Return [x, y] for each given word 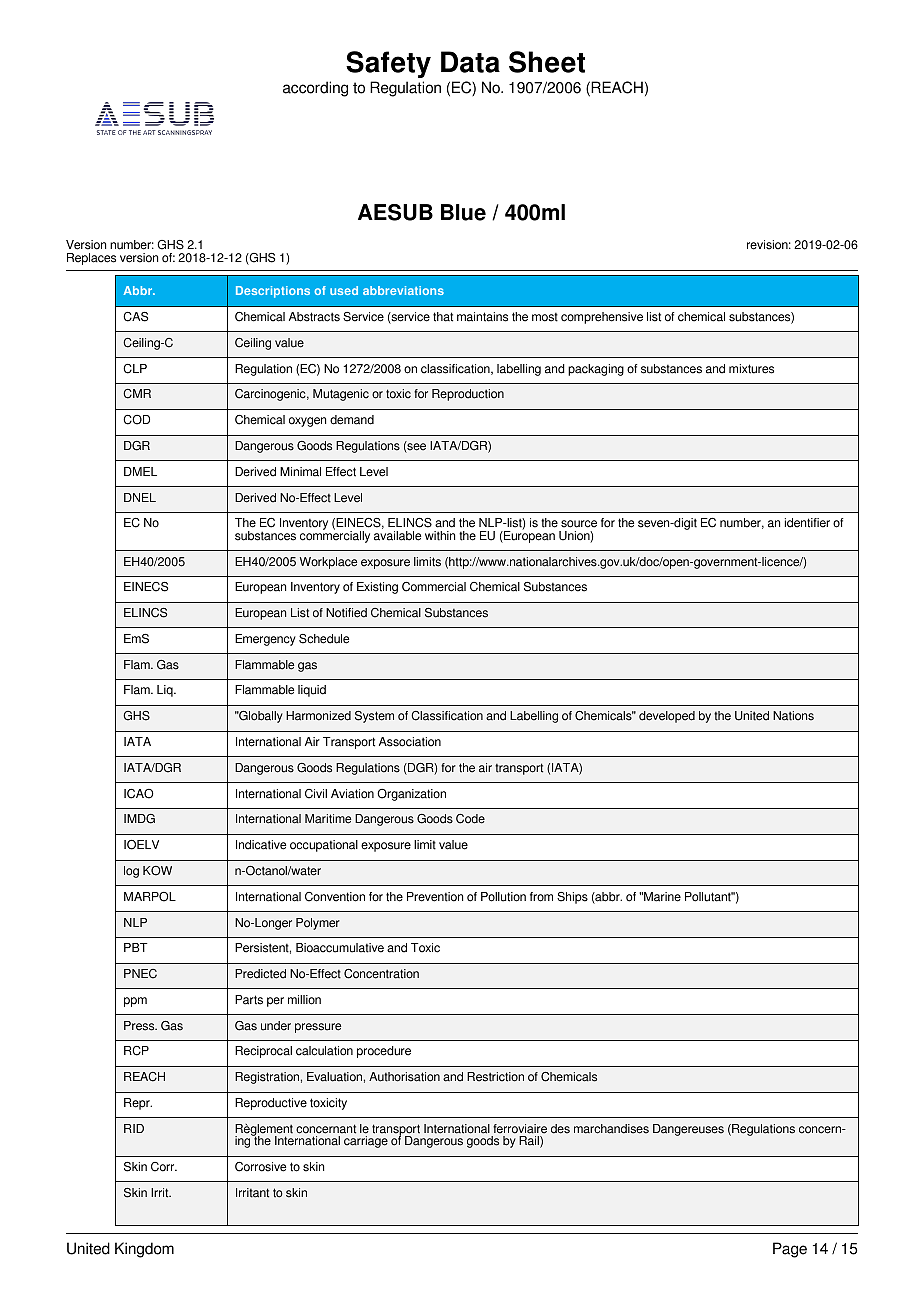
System [374, 717]
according [315, 89]
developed [667, 717]
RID [134, 1128]
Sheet [547, 62]
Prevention [435, 897]
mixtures [751, 369]
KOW [157, 871]
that [443, 317]
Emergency [265, 640]
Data [470, 62]
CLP [135, 369]
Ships [572, 898]
